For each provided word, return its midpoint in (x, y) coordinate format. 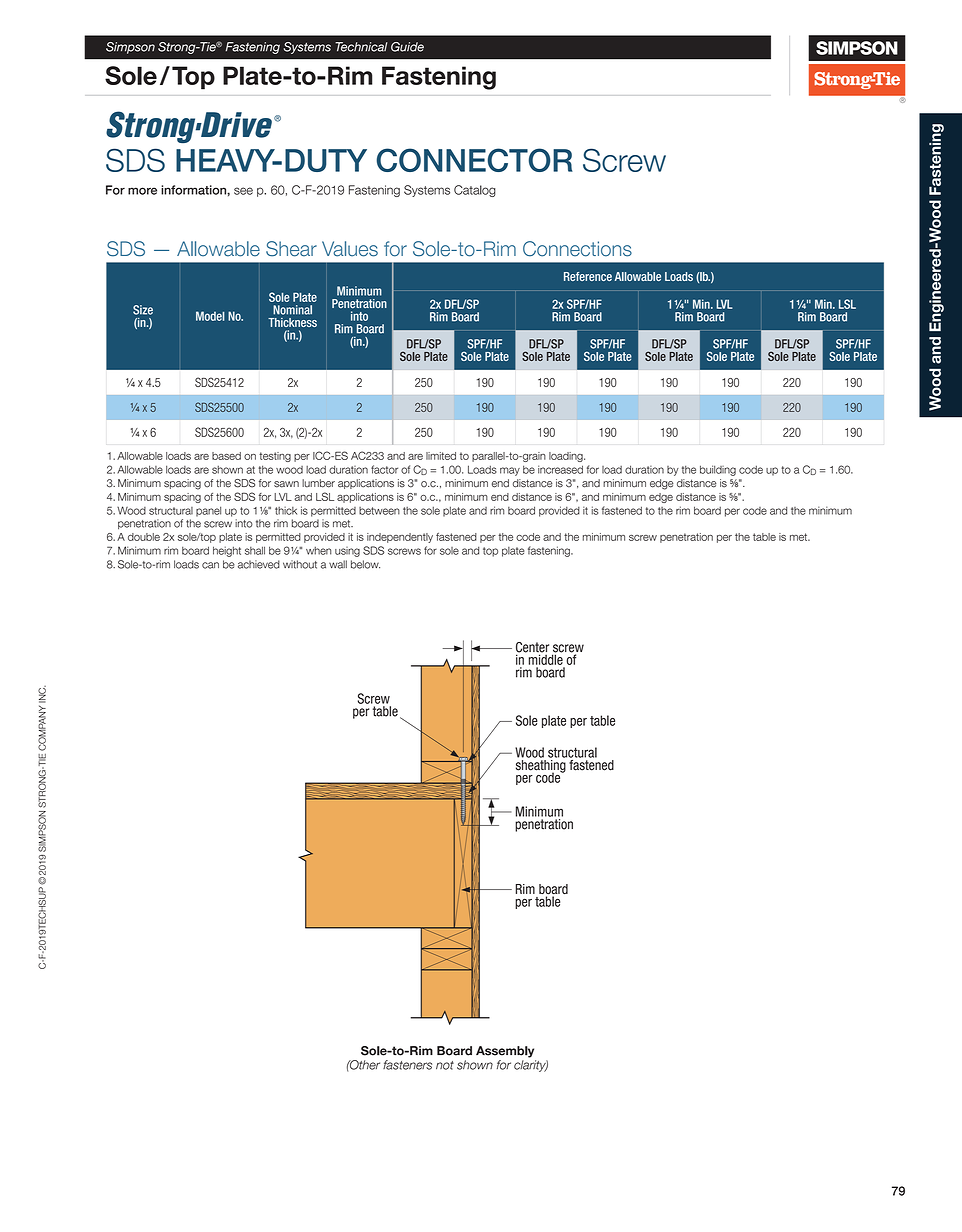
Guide (407, 47)
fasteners (407, 1065)
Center (532, 648)
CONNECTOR (474, 160)
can (210, 565)
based (226, 456)
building (718, 470)
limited (441, 456)
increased (560, 469)
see (243, 191)
